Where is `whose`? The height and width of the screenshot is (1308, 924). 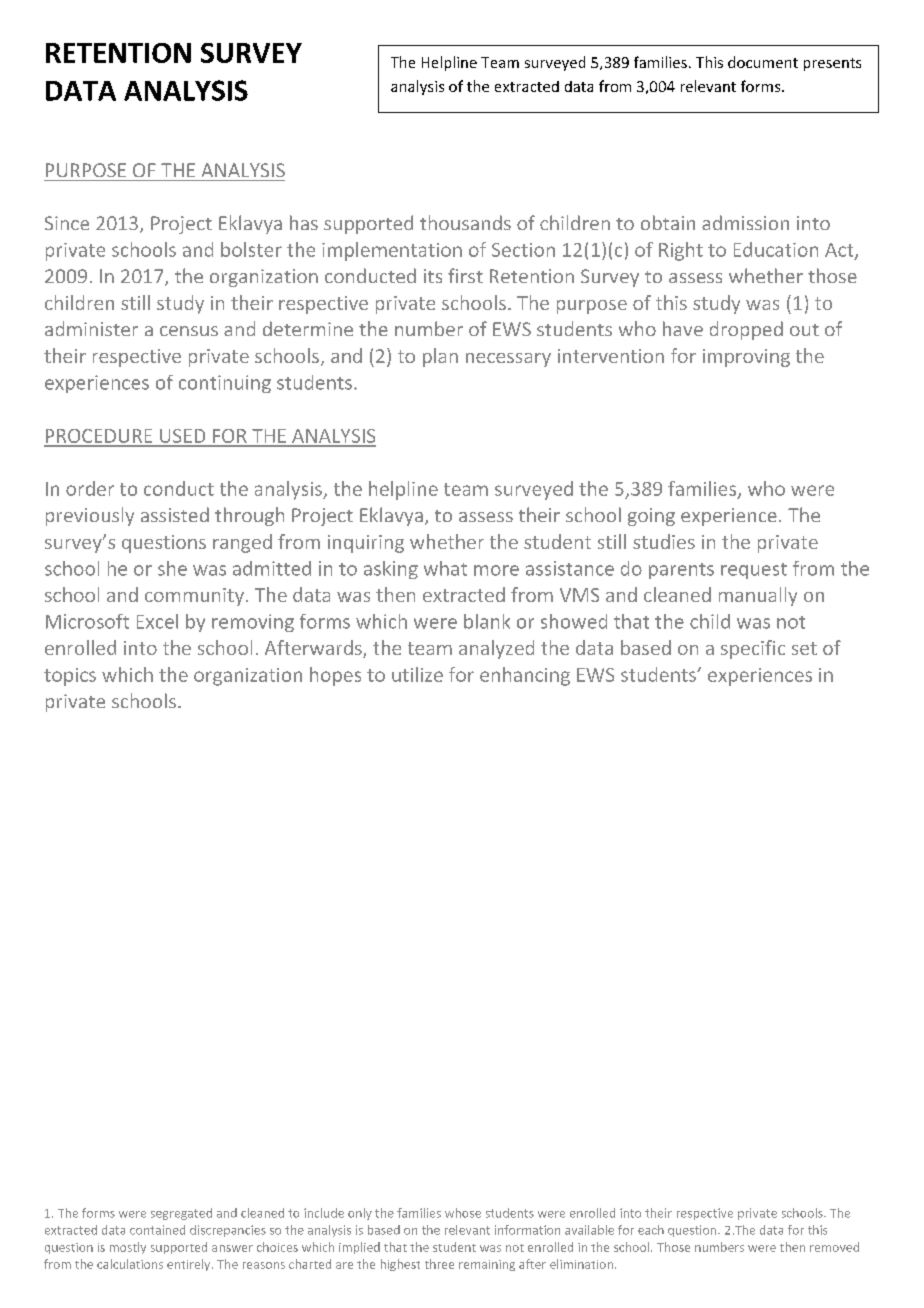 whose is located at coordinates (463, 1213).
